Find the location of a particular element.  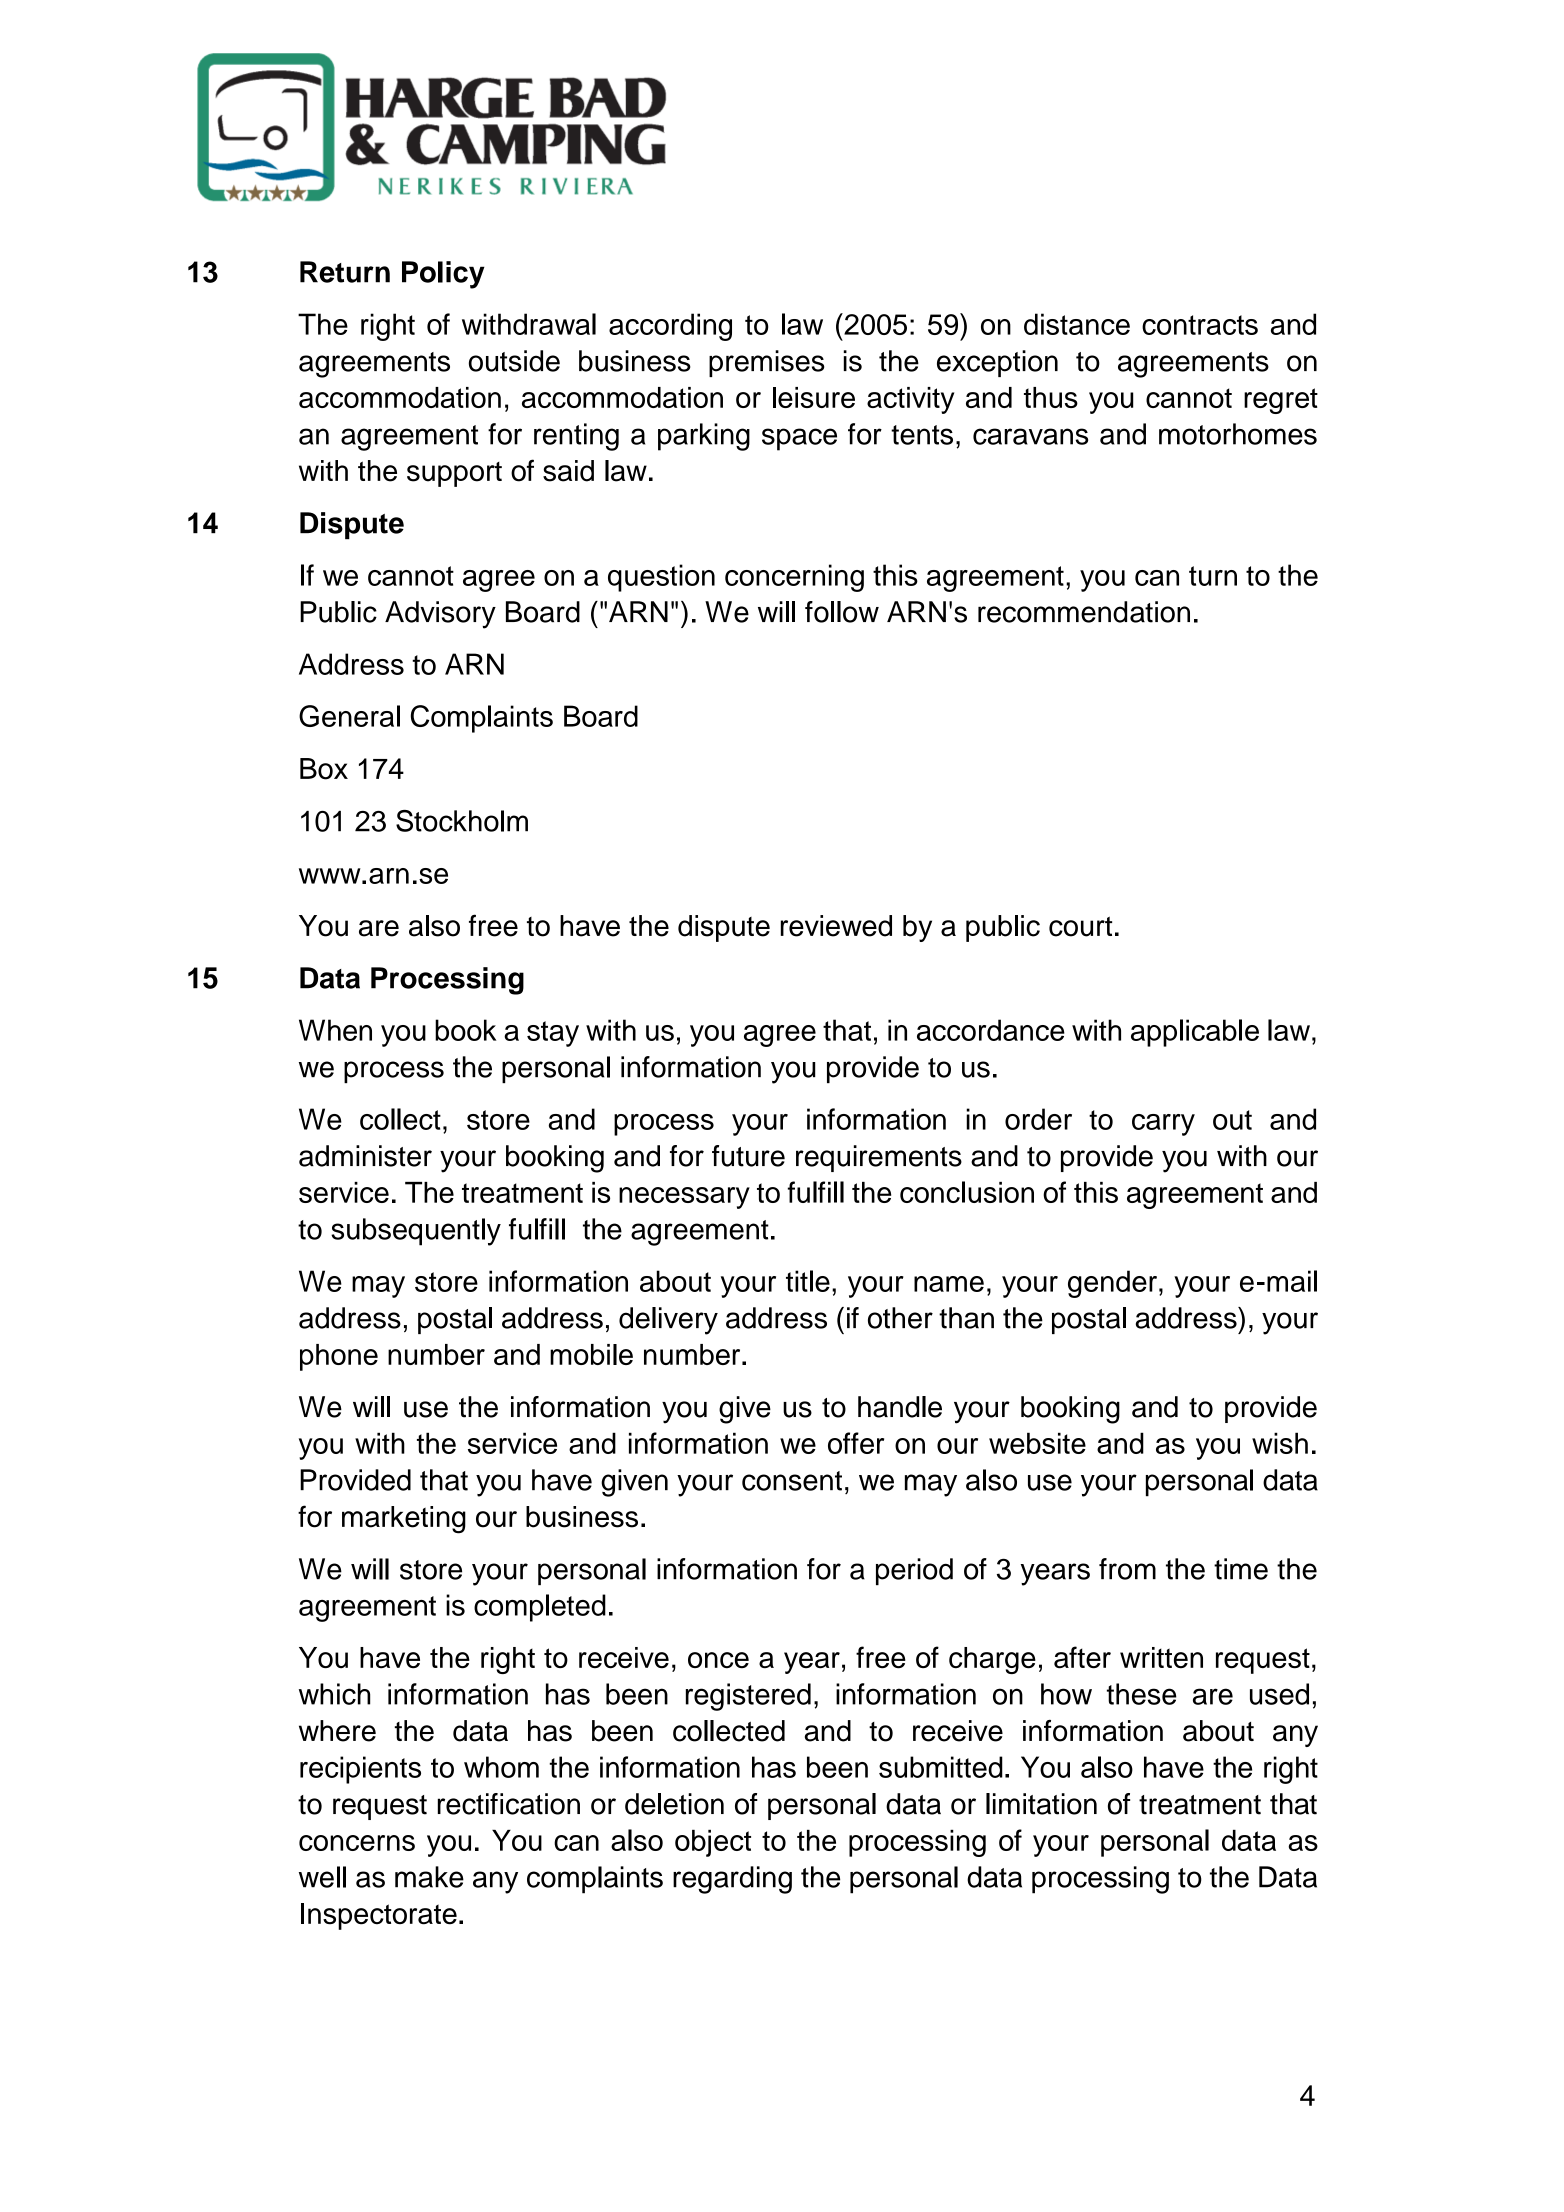

make is located at coordinates (429, 1877).
